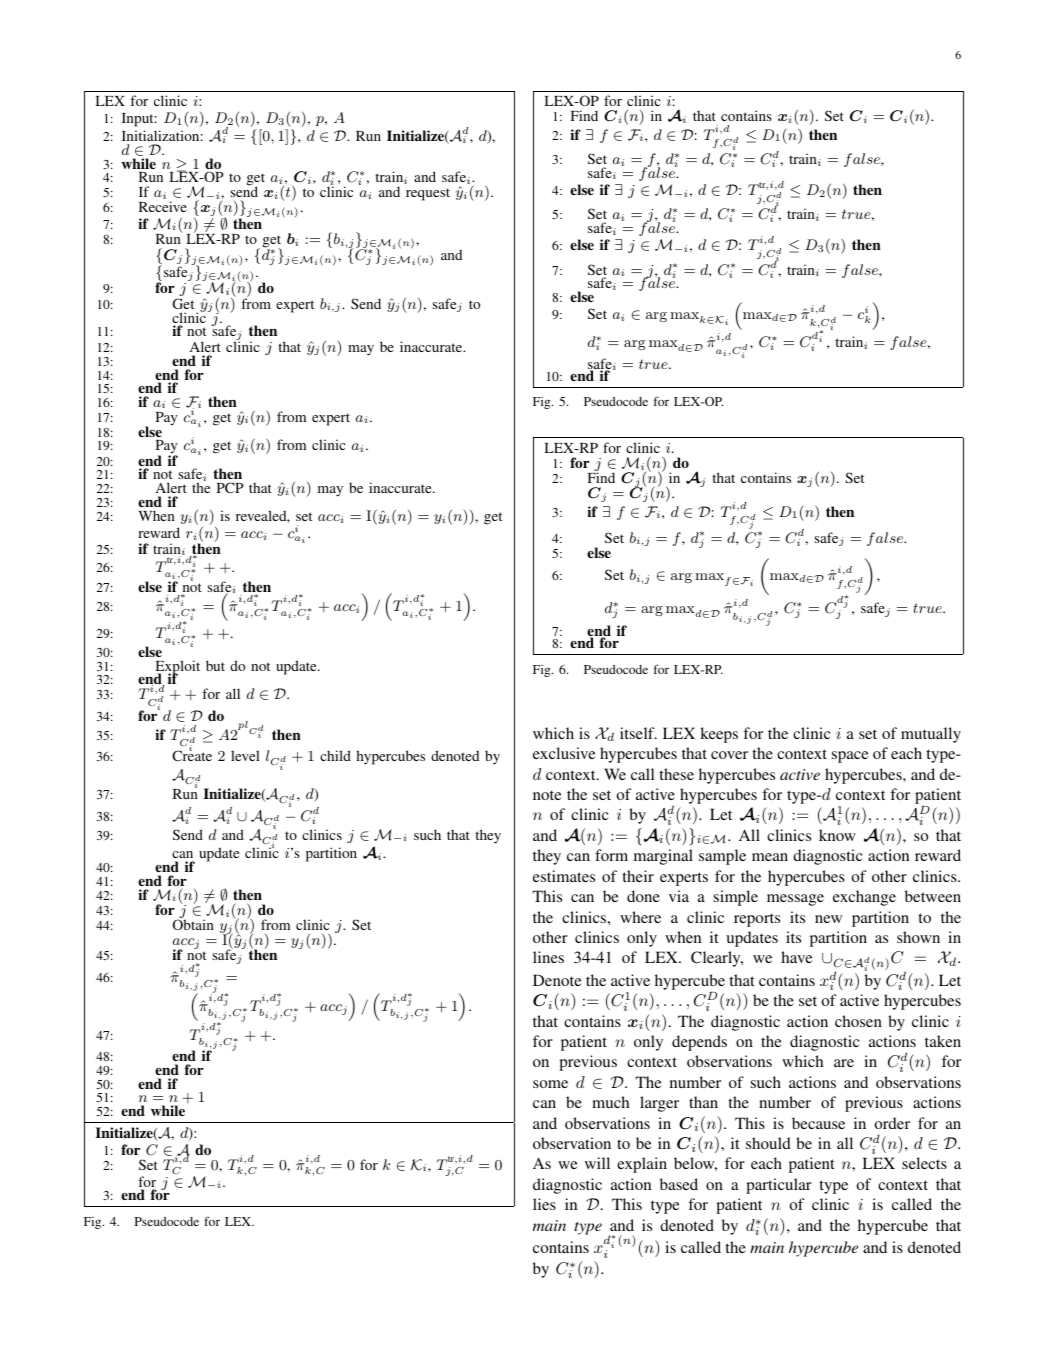 The image size is (1045, 1352). I want to click on request, so click(428, 194).
